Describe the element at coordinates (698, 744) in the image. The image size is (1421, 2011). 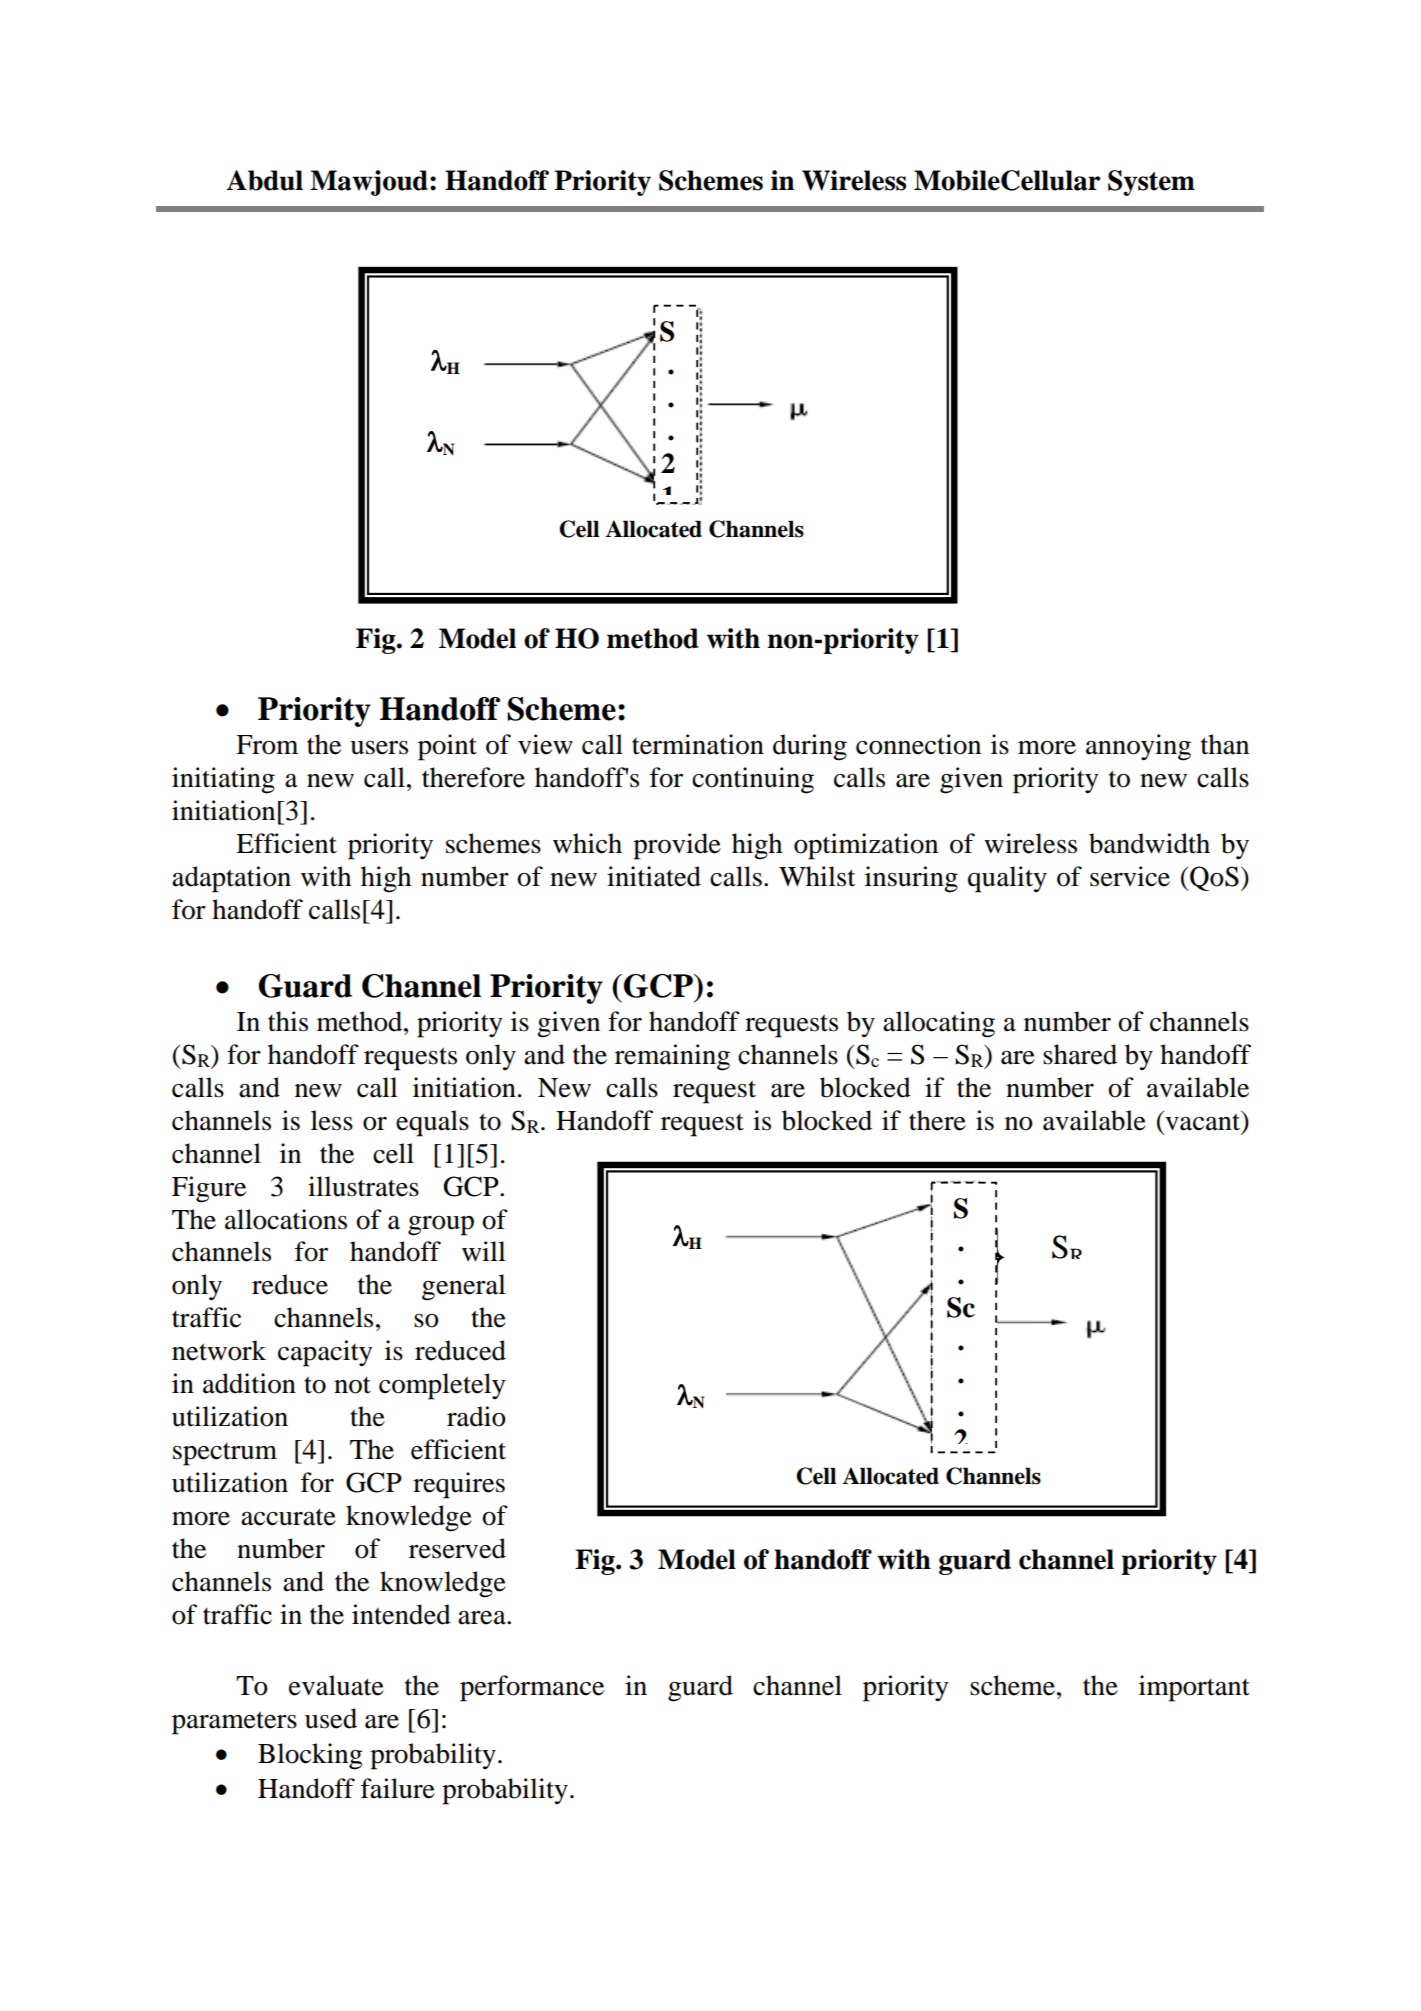
I see `termination` at that location.
